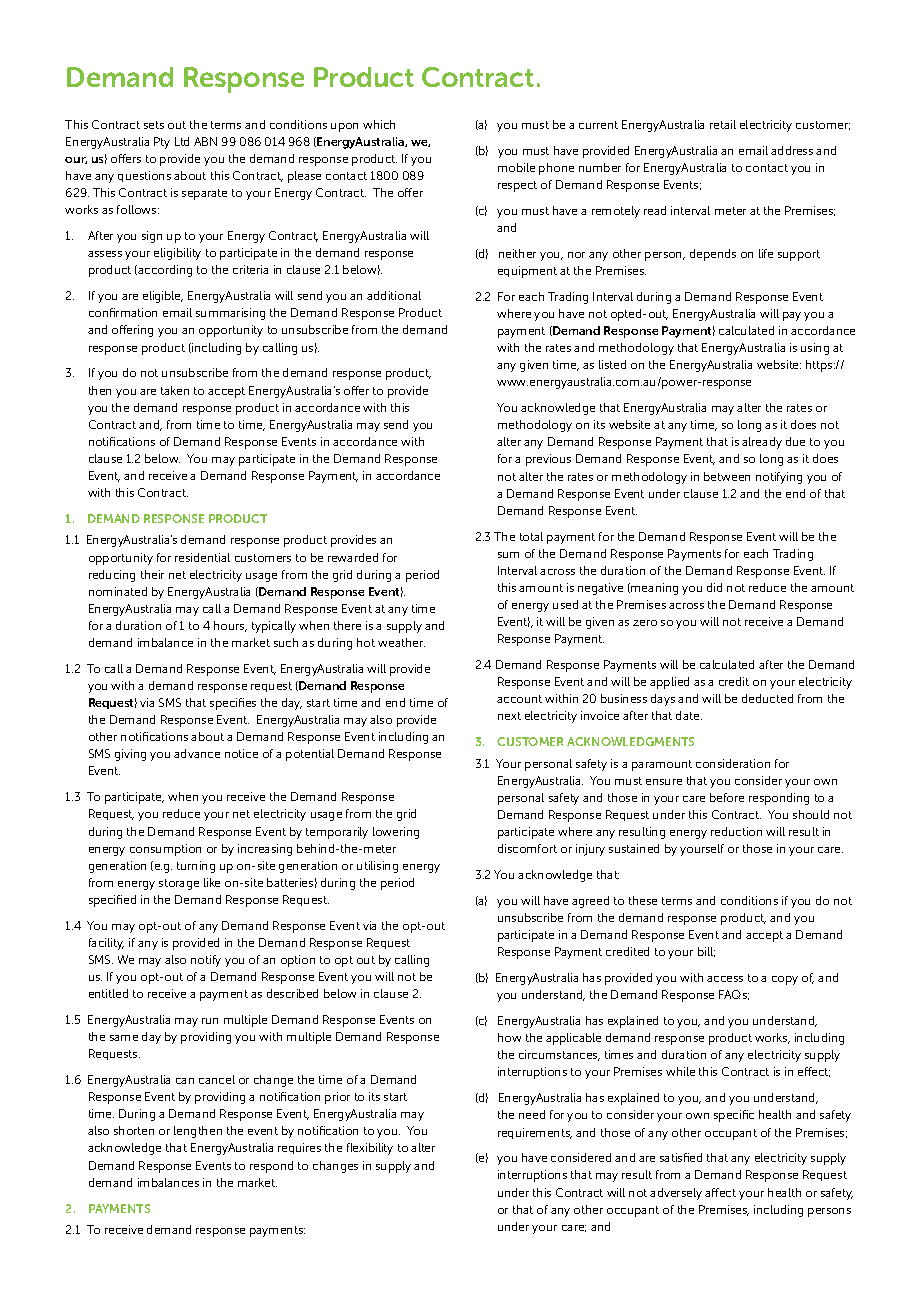  I want to click on Ltd, so click(182, 141).
